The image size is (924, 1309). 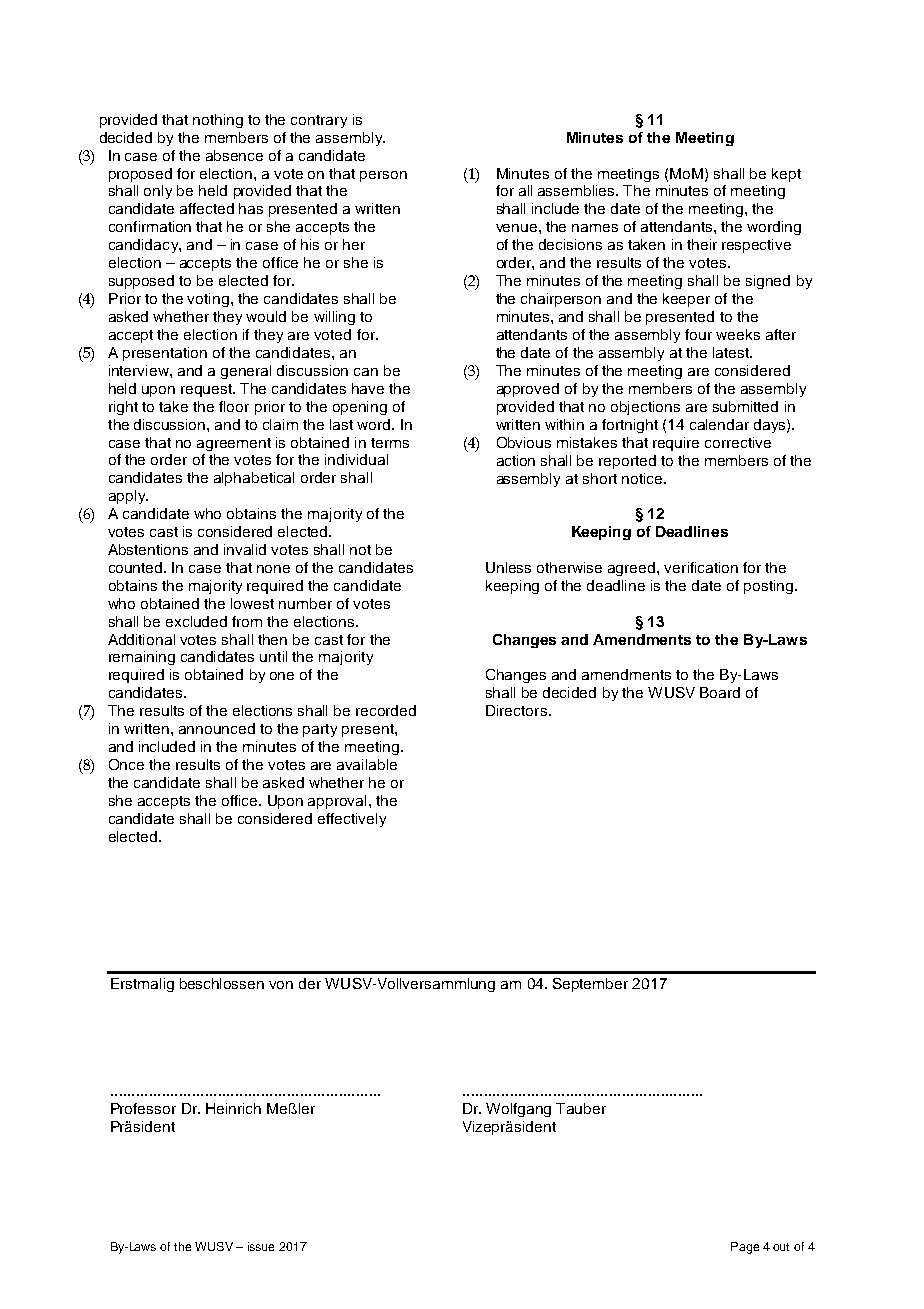 I want to click on issue, so click(x=261, y=1246).
